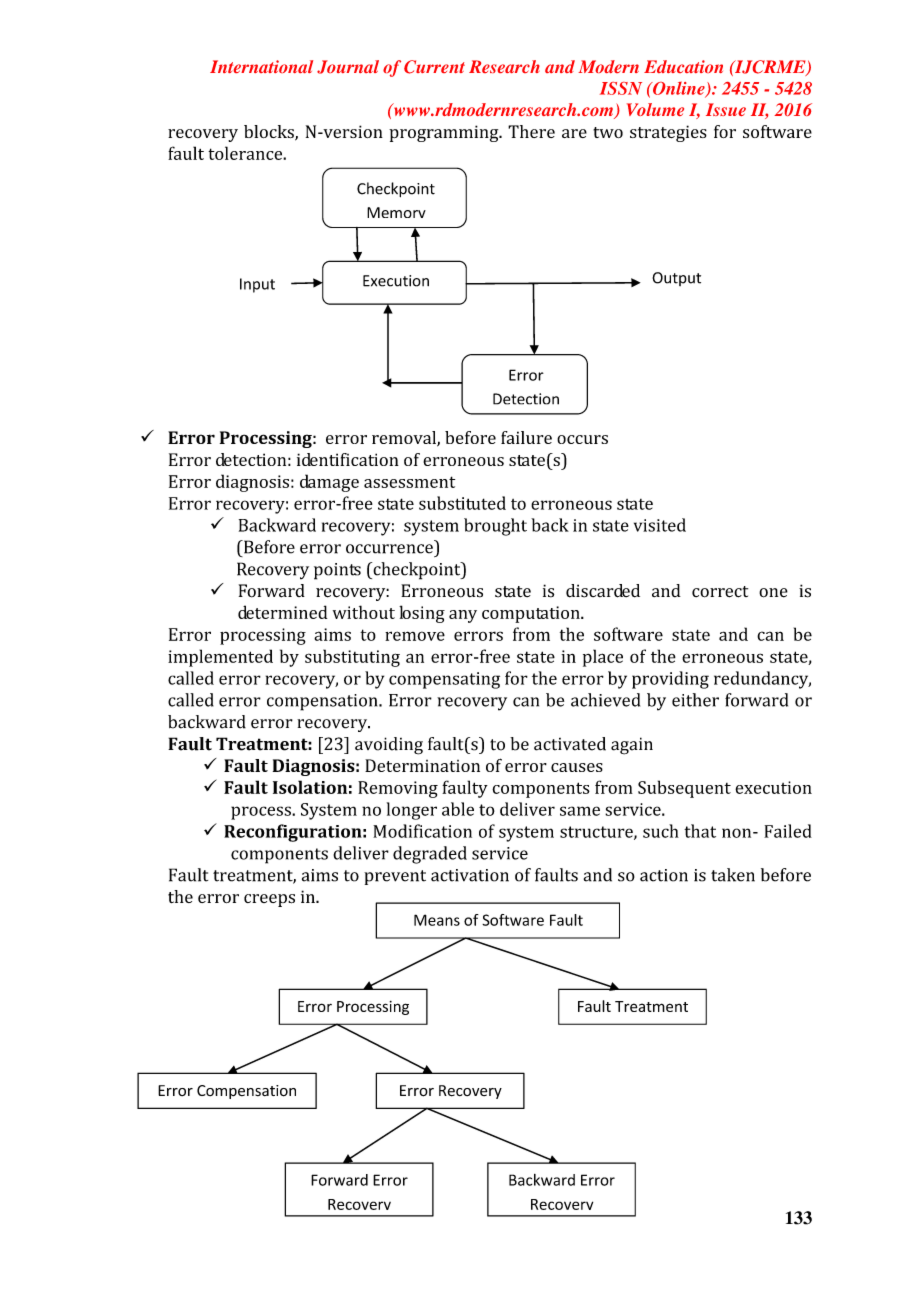 The height and width of the screenshot is (1308, 924). Describe the element at coordinates (269, 900) in the screenshot. I see `creeps` at that location.
